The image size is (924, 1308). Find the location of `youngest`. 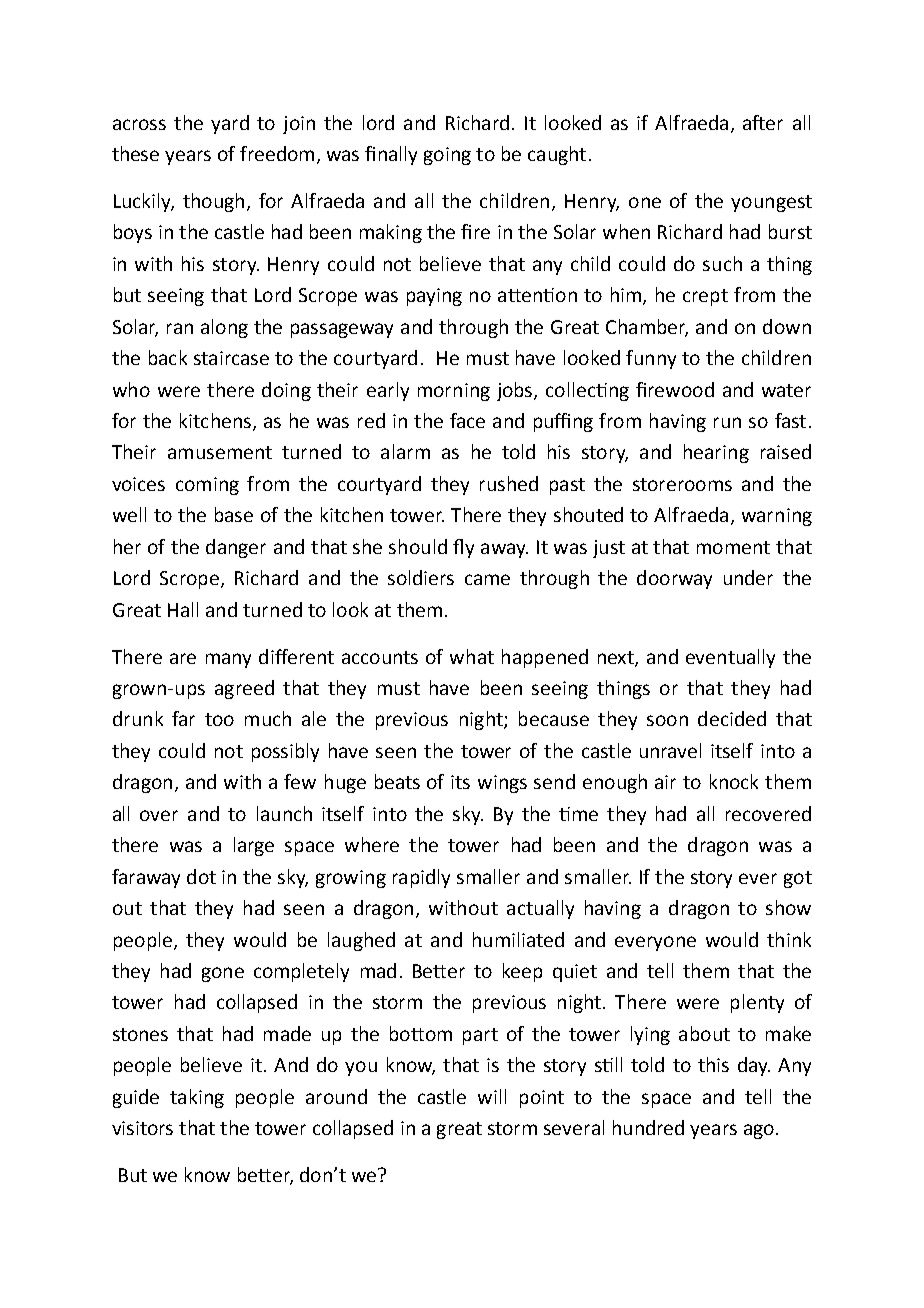

youngest is located at coordinates (771, 203).
